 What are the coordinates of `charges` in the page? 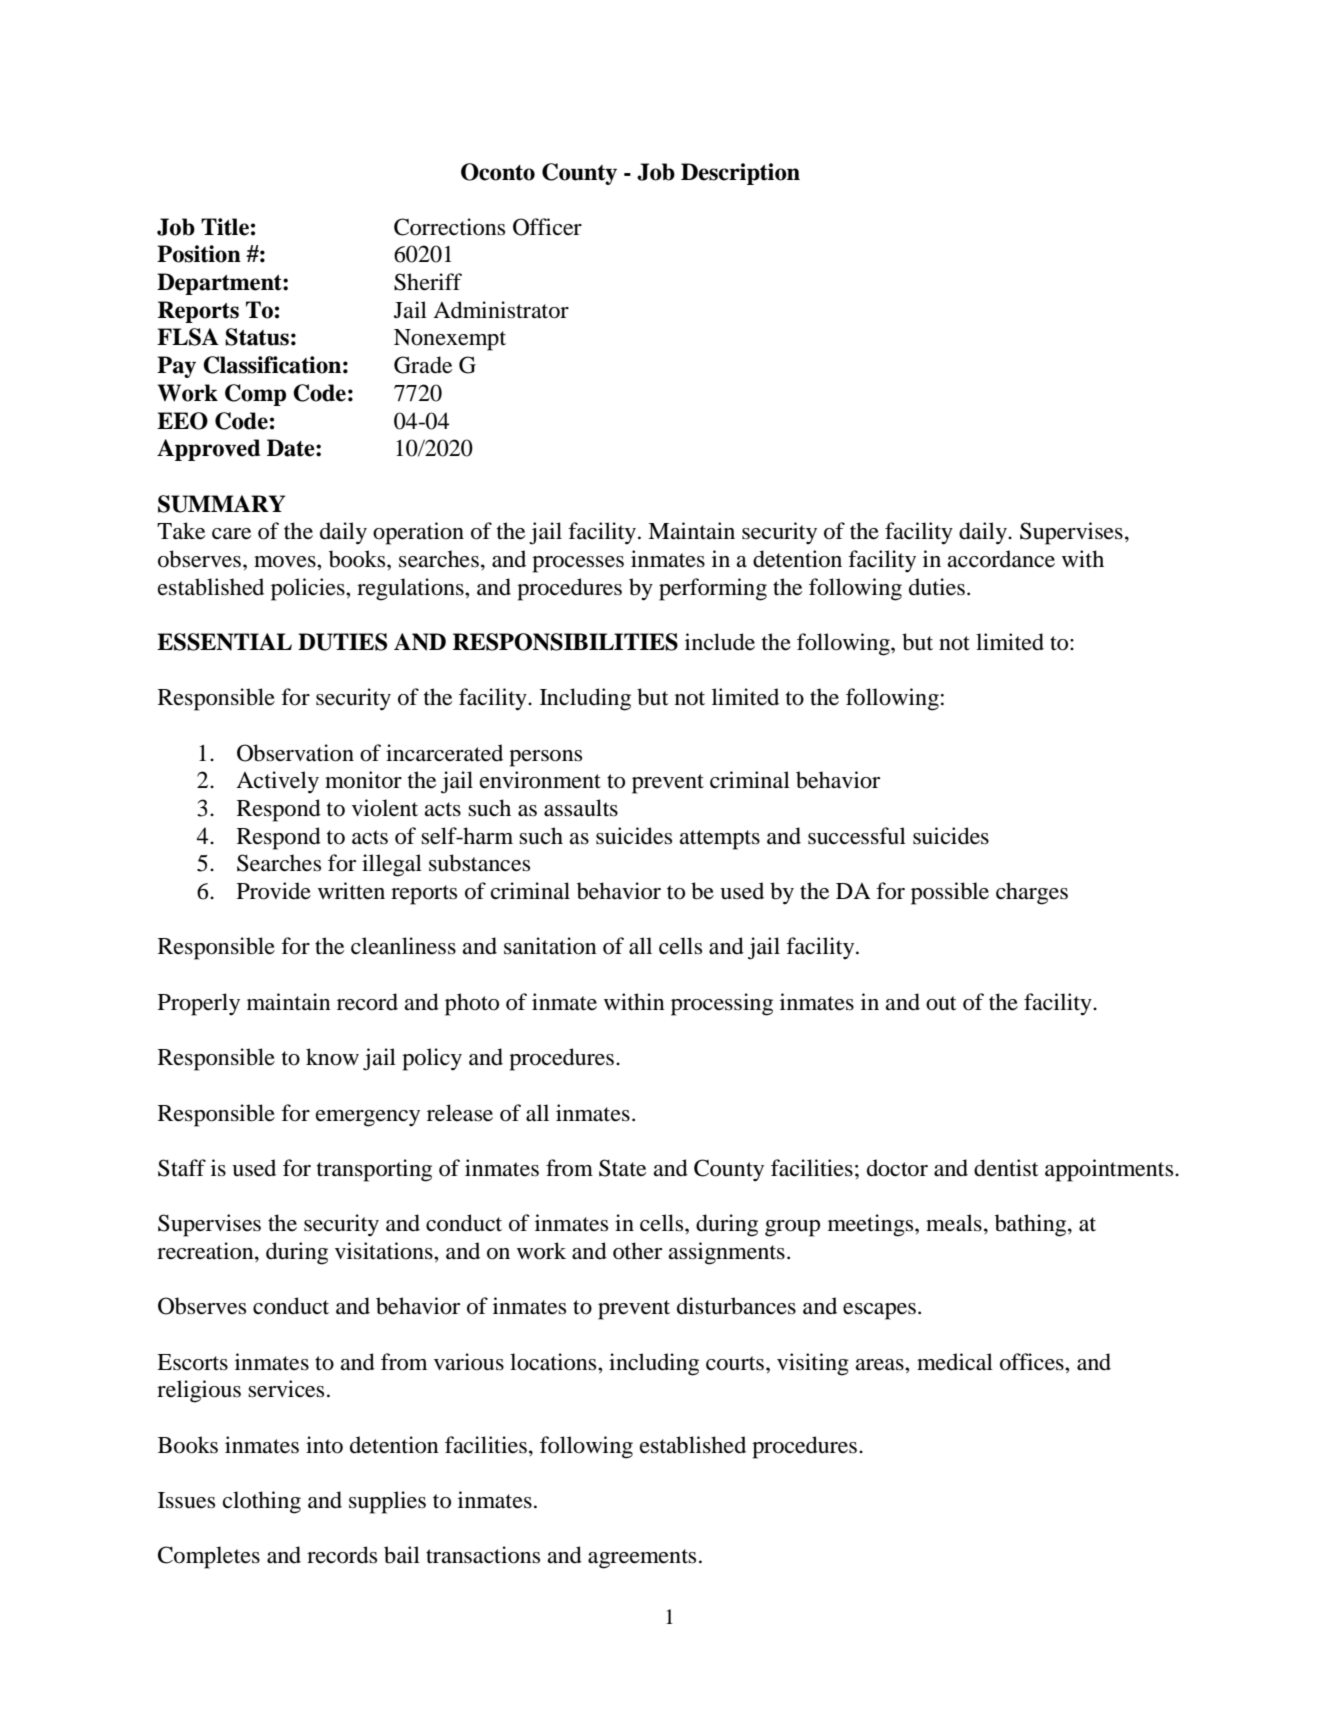 It's located at (1032, 893).
